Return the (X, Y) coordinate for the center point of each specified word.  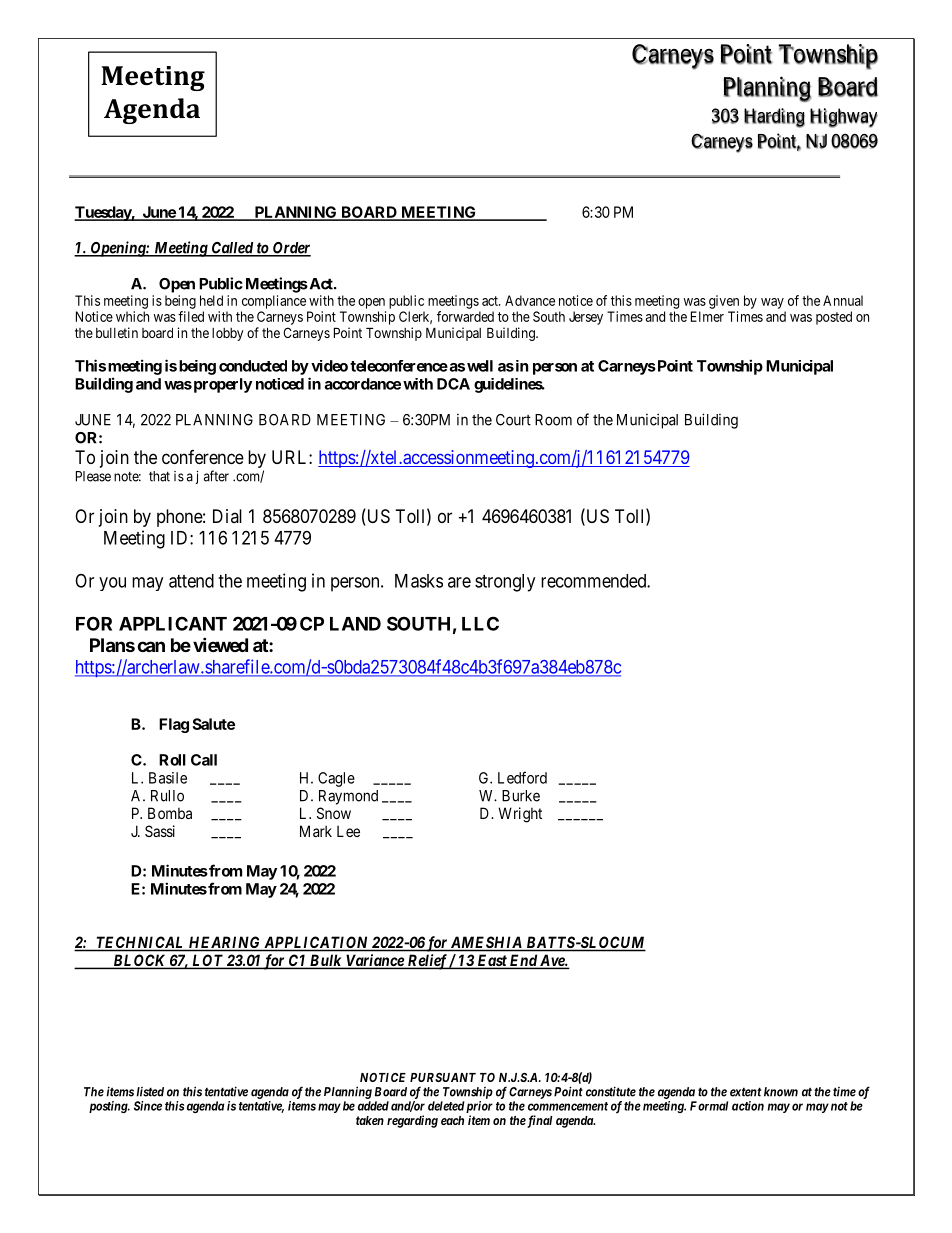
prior (478, 1108)
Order (290, 249)
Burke (521, 796)
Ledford (522, 777)
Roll (172, 760)
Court (513, 420)
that (159, 476)
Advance (530, 300)
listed (150, 1092)
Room (553, 420)
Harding (774, 118)
